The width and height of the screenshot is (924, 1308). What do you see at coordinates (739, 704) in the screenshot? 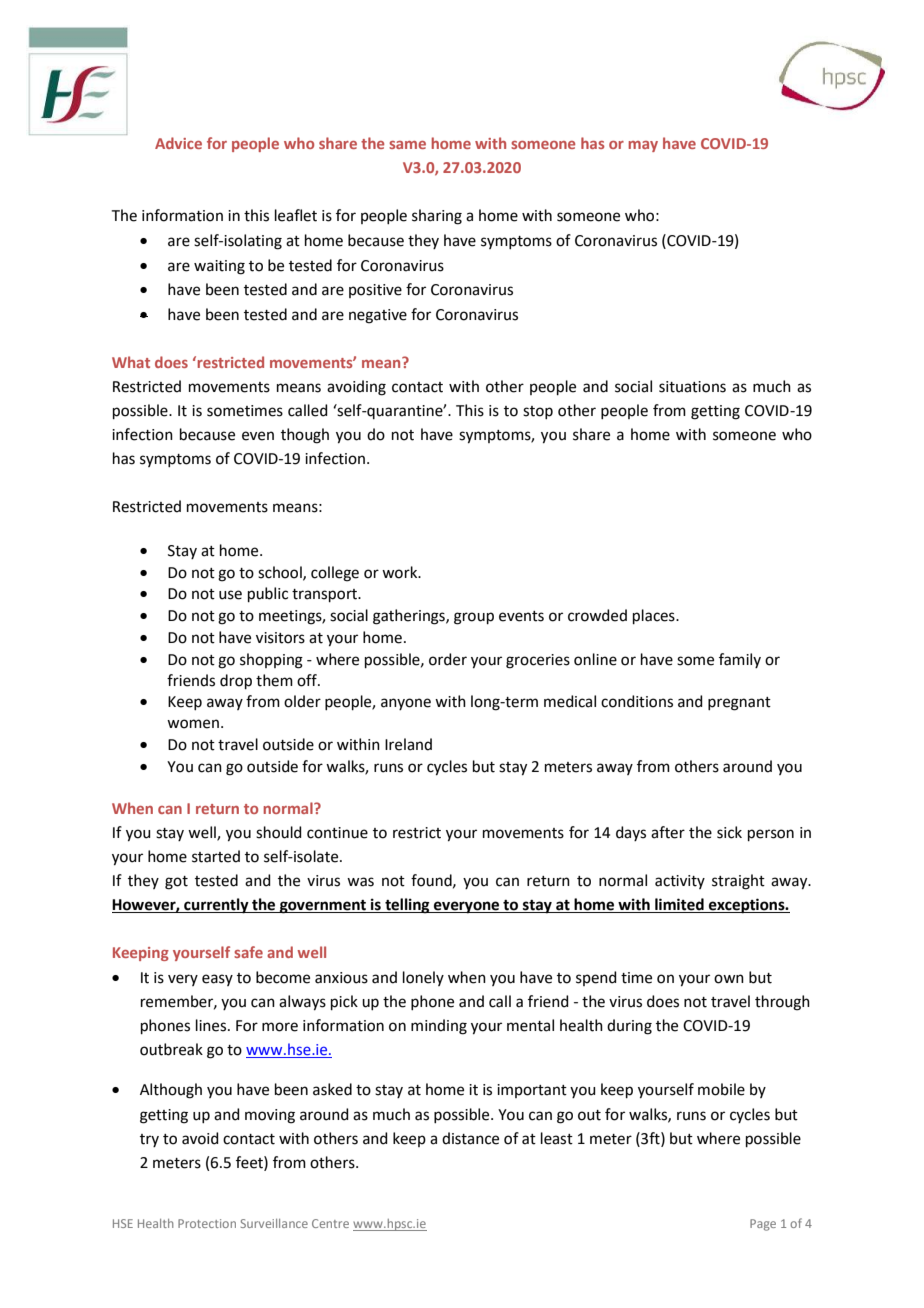
I see `pregnant` at bounding box center [739, 704].
